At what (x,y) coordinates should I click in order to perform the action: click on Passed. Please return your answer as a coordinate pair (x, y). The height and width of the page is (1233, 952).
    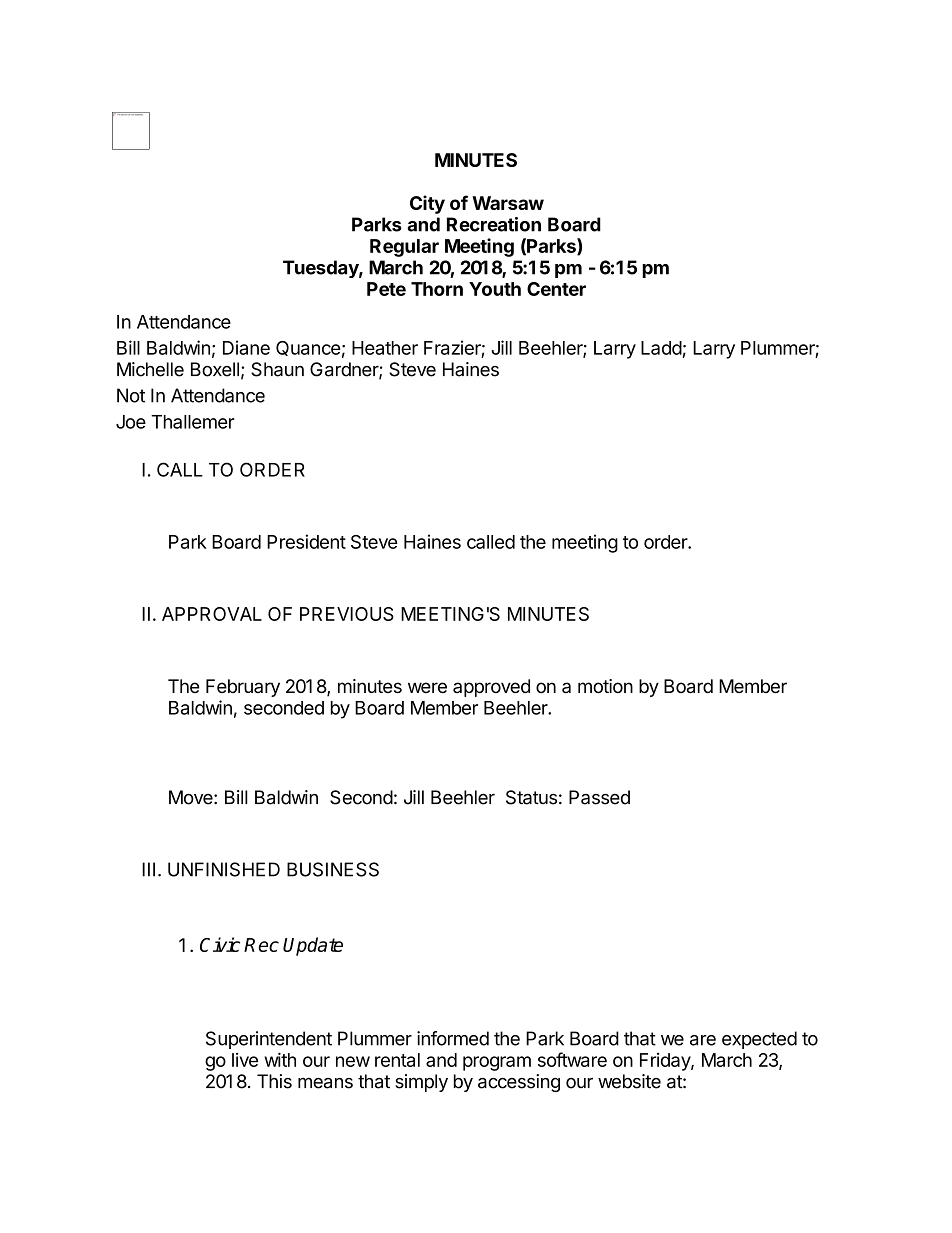
    Looking at the image, I should click on (599, 797).
